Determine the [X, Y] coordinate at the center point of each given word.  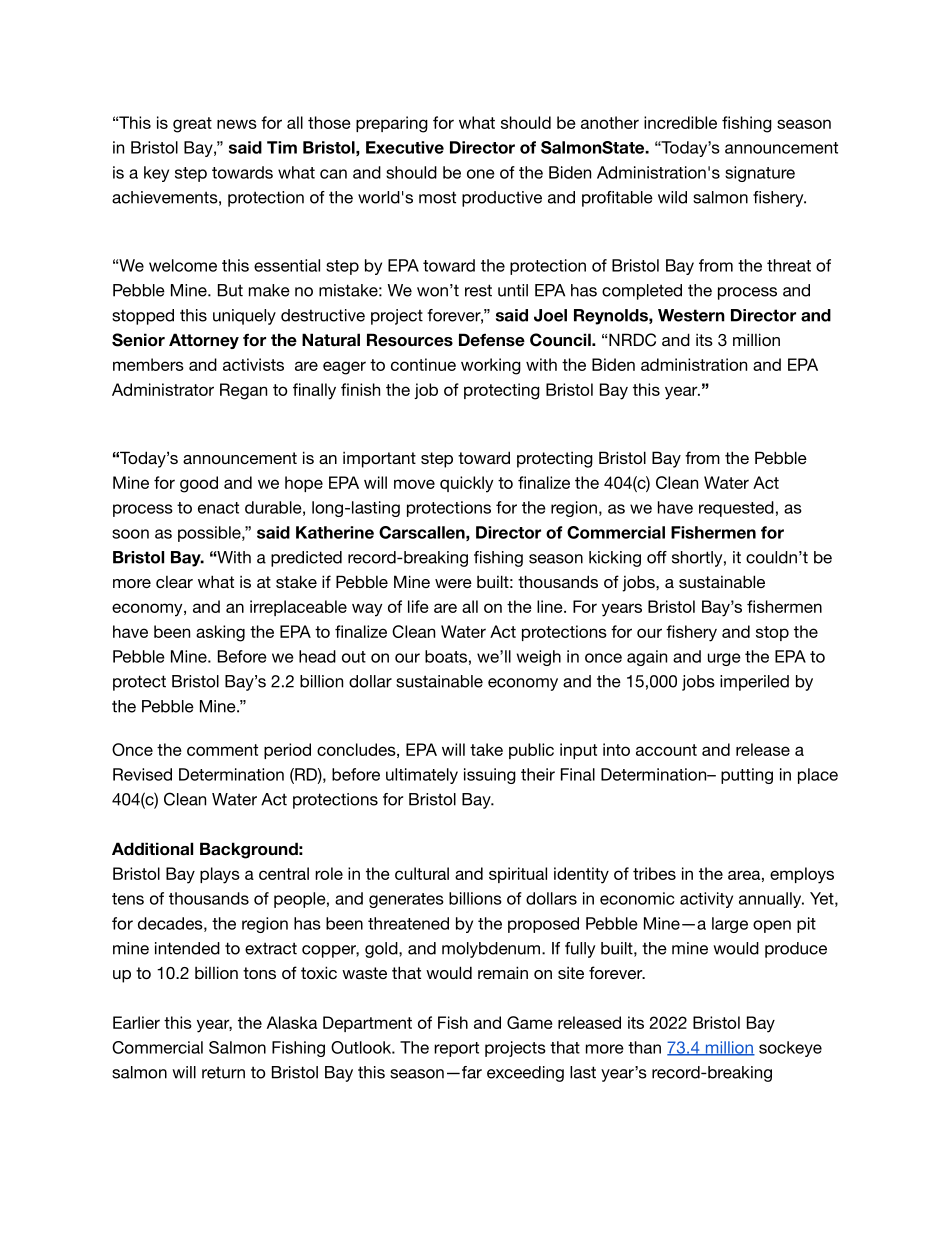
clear [174, 582]
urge [724, 659]
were [453, 583]
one [481, 174]
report [456, 1049]
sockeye [790, 1049]
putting [747, 776]
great [192, 125]
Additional [152, 849]
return [223, 1072]
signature [760, 174]
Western [691, 315]
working [491, 366]
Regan [243, 391]
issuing [490, 776]
